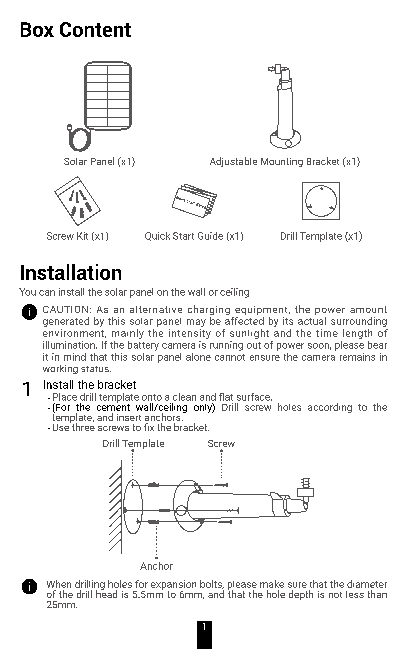 The height and width of the screenshot is (649, 409). Describe the element at coordinates (210, 236) in the screenshot. I see `Guide` at that location.
